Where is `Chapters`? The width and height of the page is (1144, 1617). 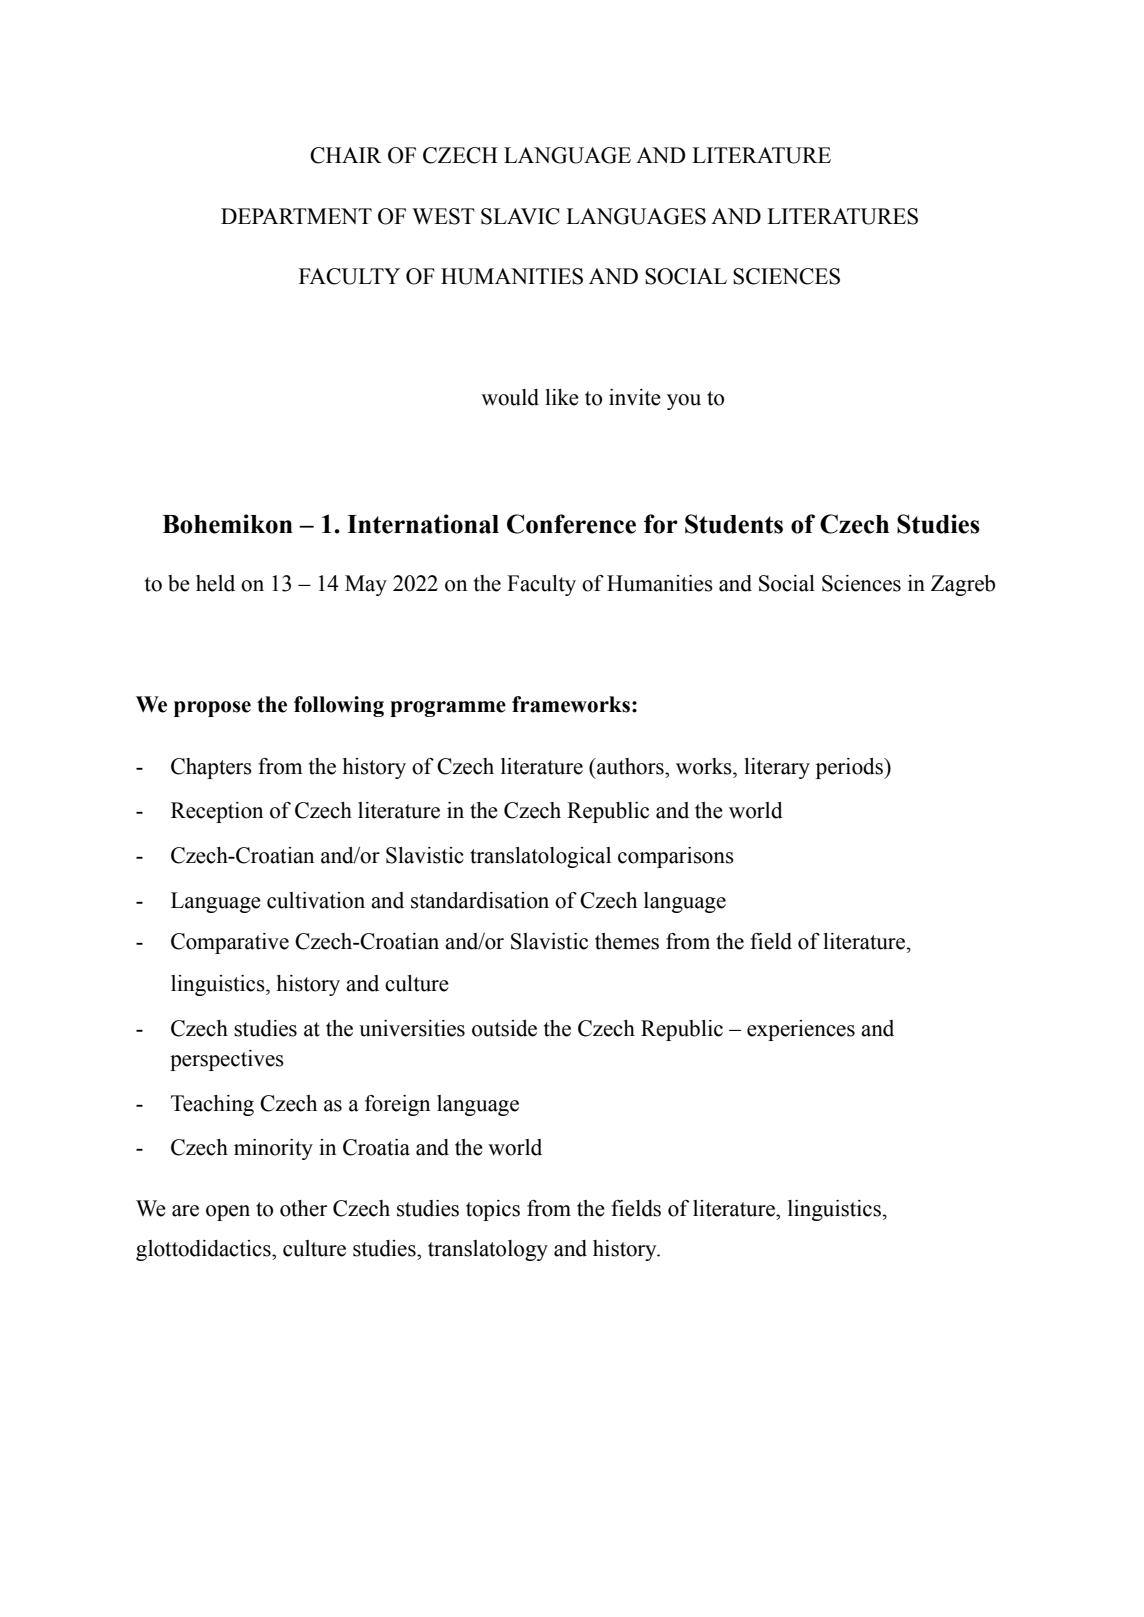
Chapters is located at coordinates (211, 768).
